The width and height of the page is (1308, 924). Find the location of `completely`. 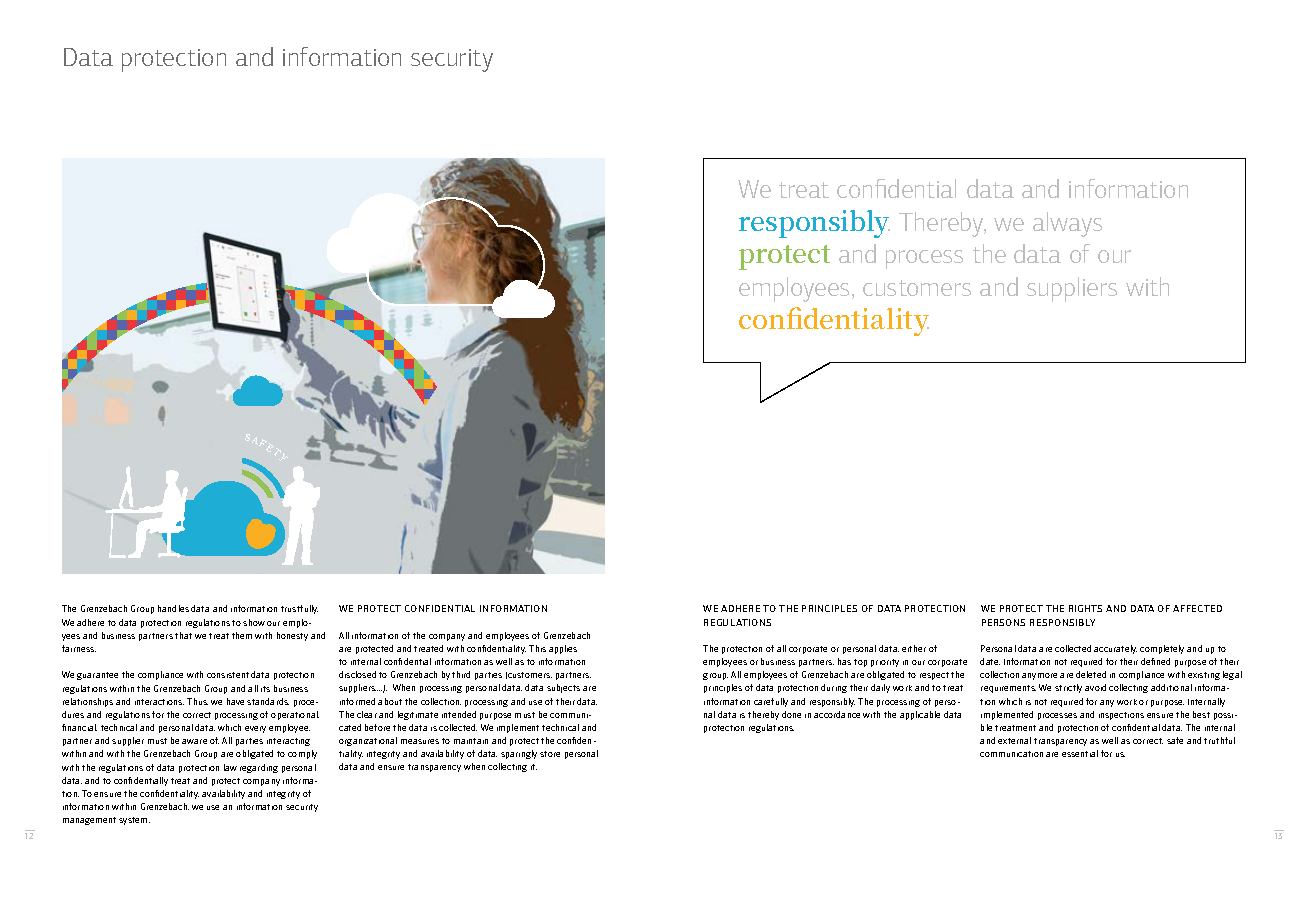

completely is located at coordinates (1162, 649).
